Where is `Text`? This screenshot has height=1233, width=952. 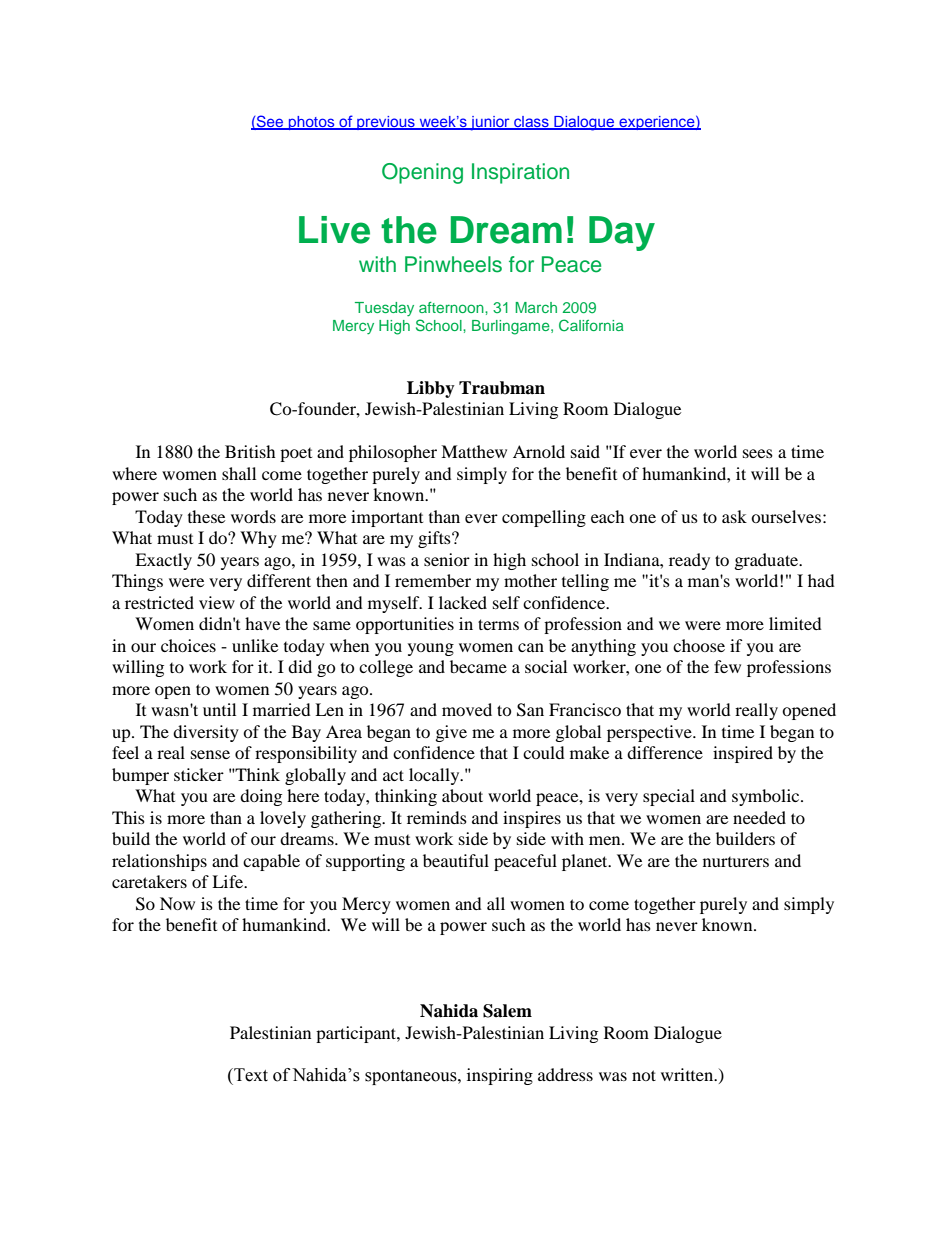 Text is located at coordinates (250, 1075).
